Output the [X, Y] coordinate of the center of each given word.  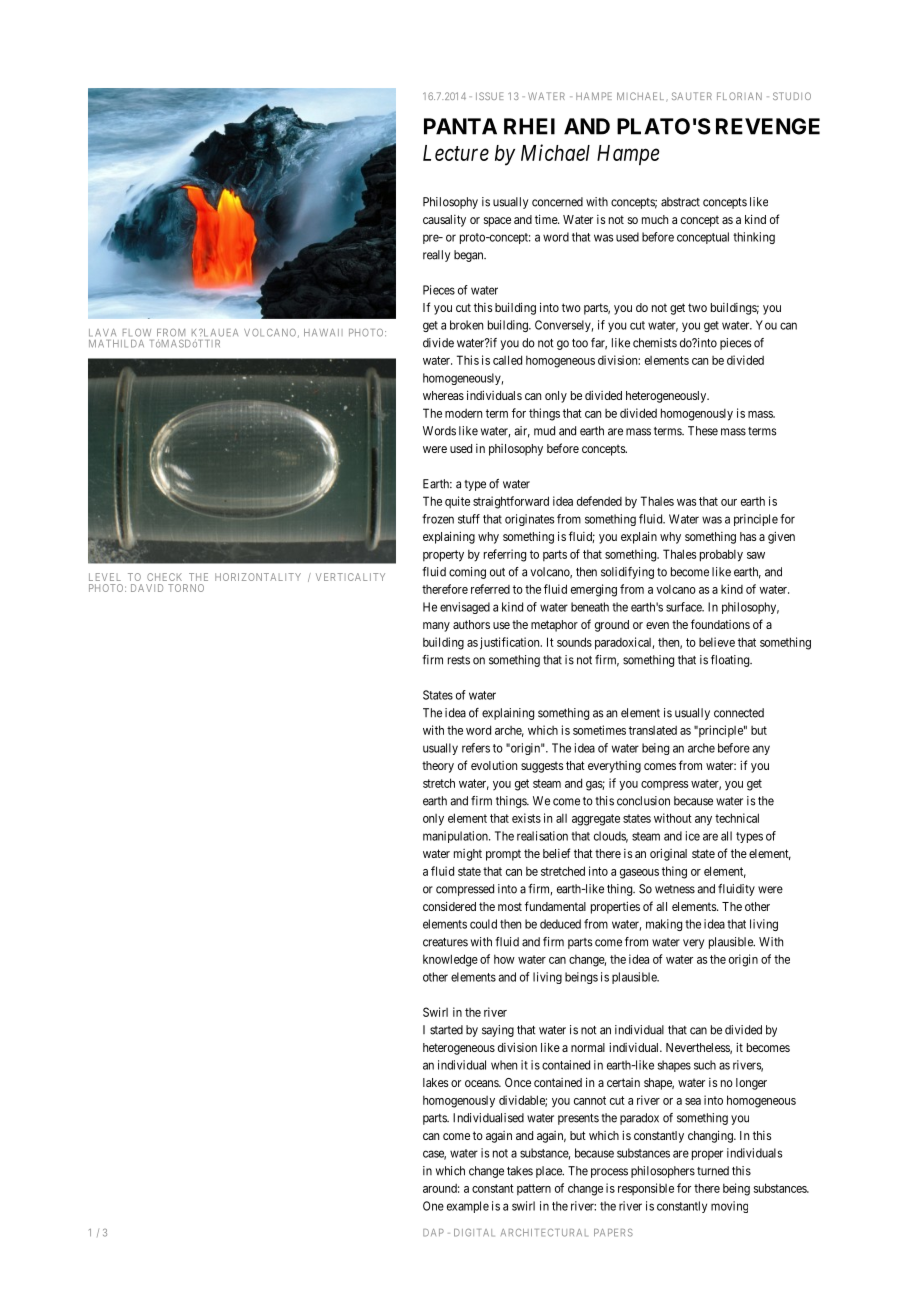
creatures [445, 942]
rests [459, 660]
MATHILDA [116, 344]
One [433, 1206]
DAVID [147, 588]
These [703, 431]
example [468, 1207]
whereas [443, 395]
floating [731, 661]
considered [449, 906]
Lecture [456, 153]
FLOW [137, 333]
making [664, 925]
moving [729, 1207]
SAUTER [692, 96]
